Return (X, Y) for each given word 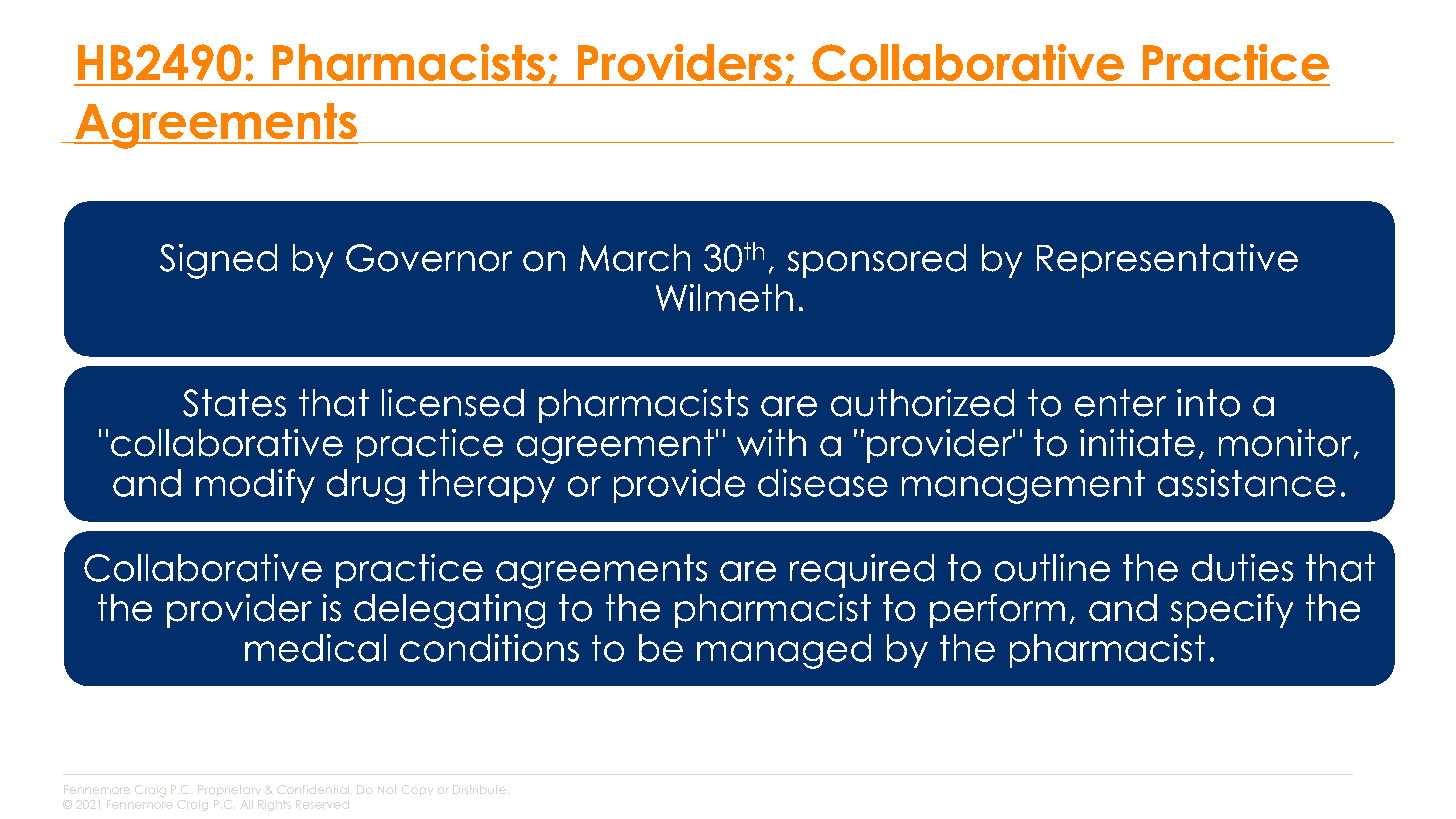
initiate (1137, 443)
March (635, 258)
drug (366, 486)
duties (1242, 568)
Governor (429, 258)
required (862, 571)
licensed (453, 403)
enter (1120, 403)
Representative (1167, 261)
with (771, 442)
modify (255, 486)
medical (315, 648)
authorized (922, 403)
